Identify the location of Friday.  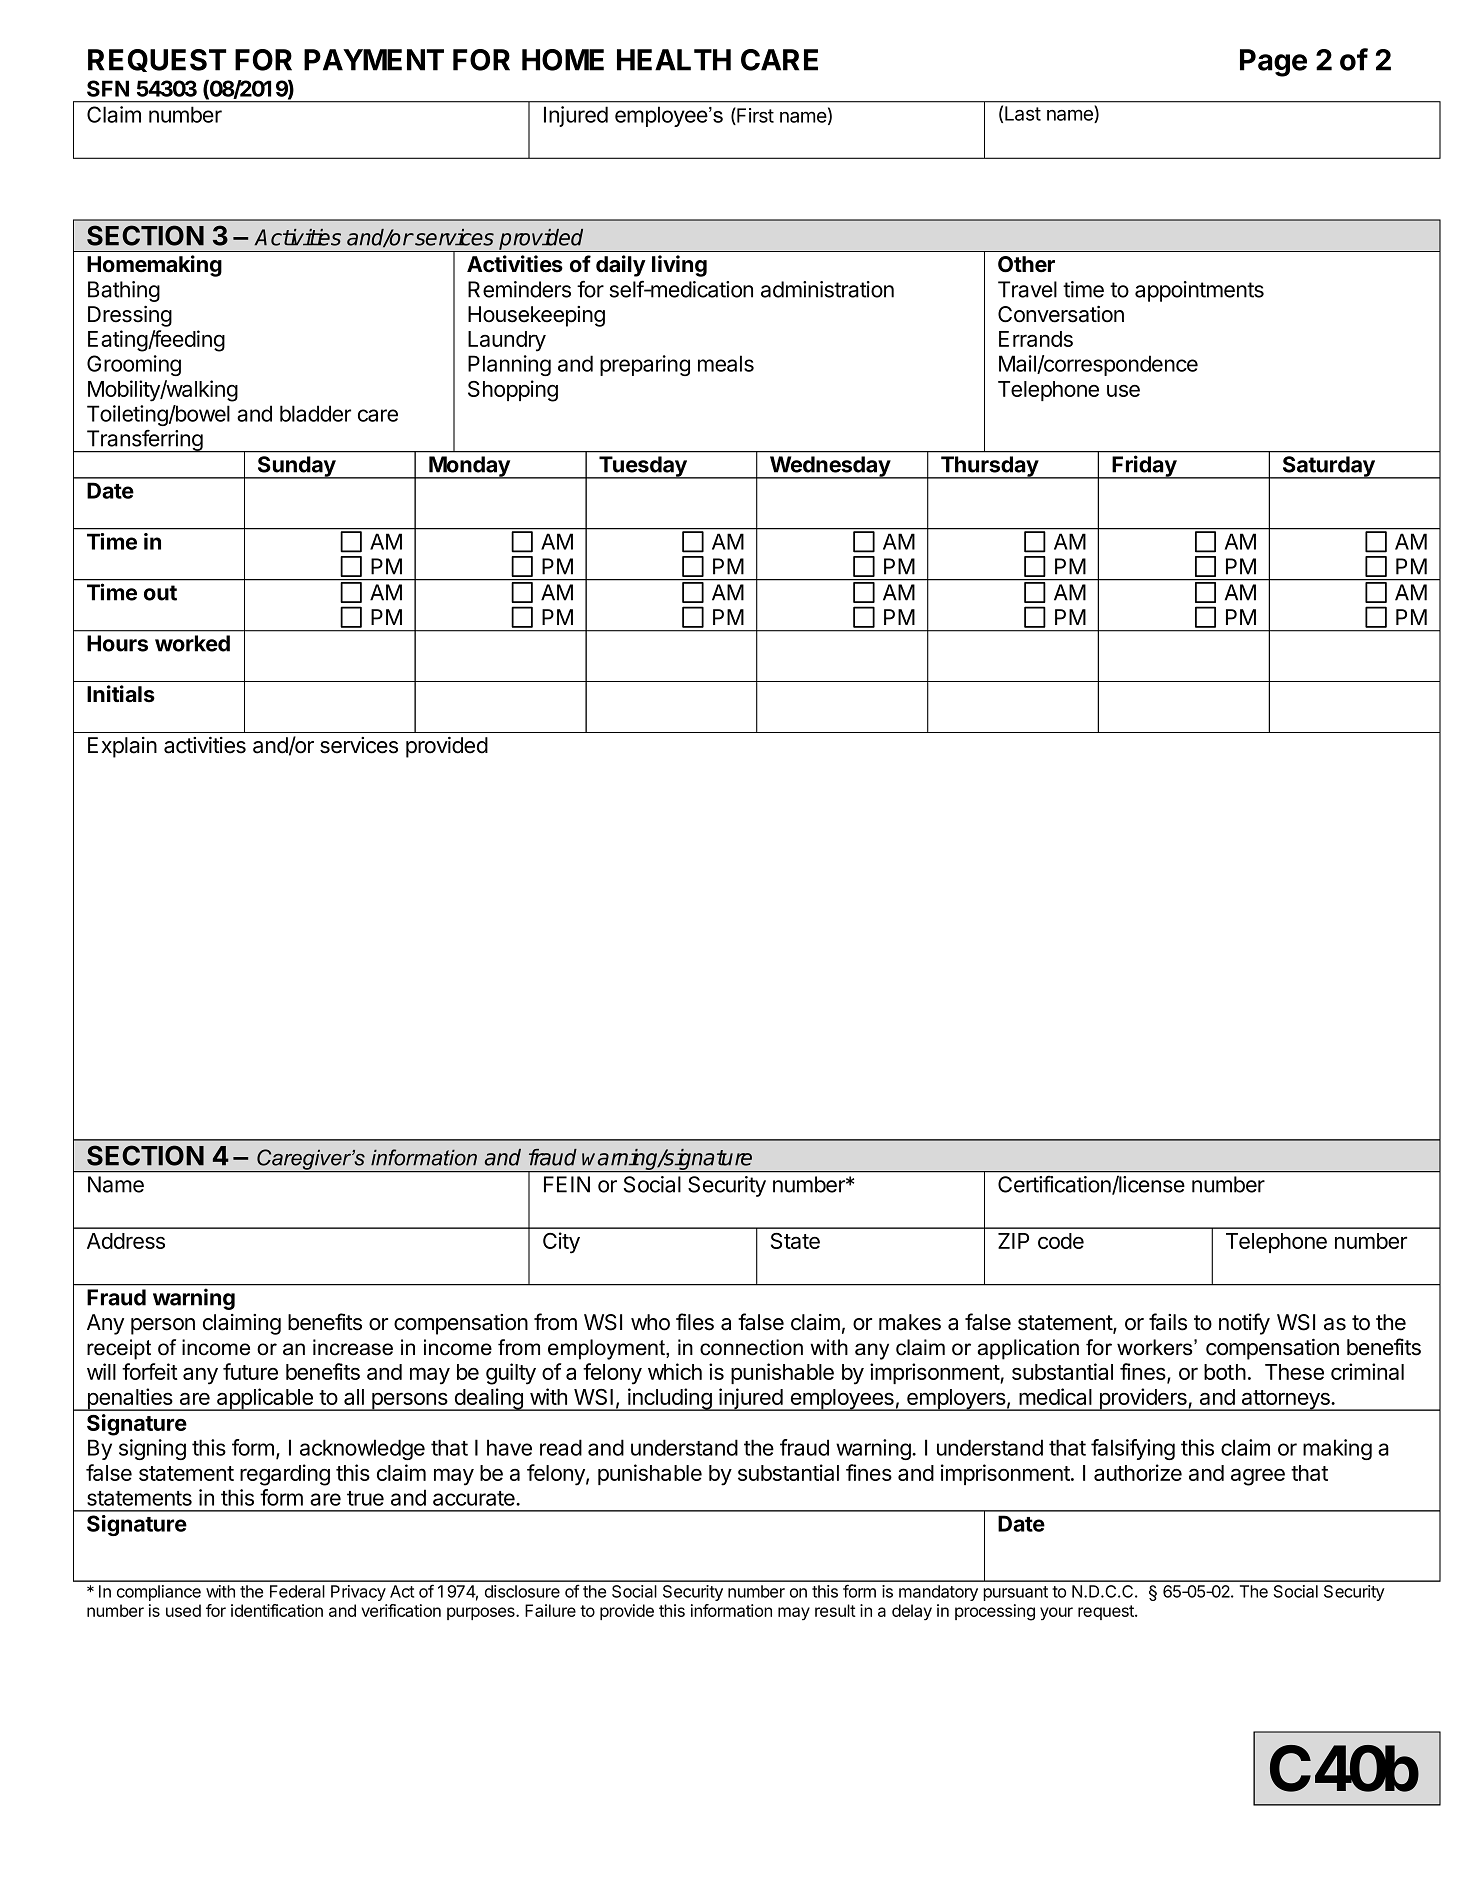
(1144, 467).
